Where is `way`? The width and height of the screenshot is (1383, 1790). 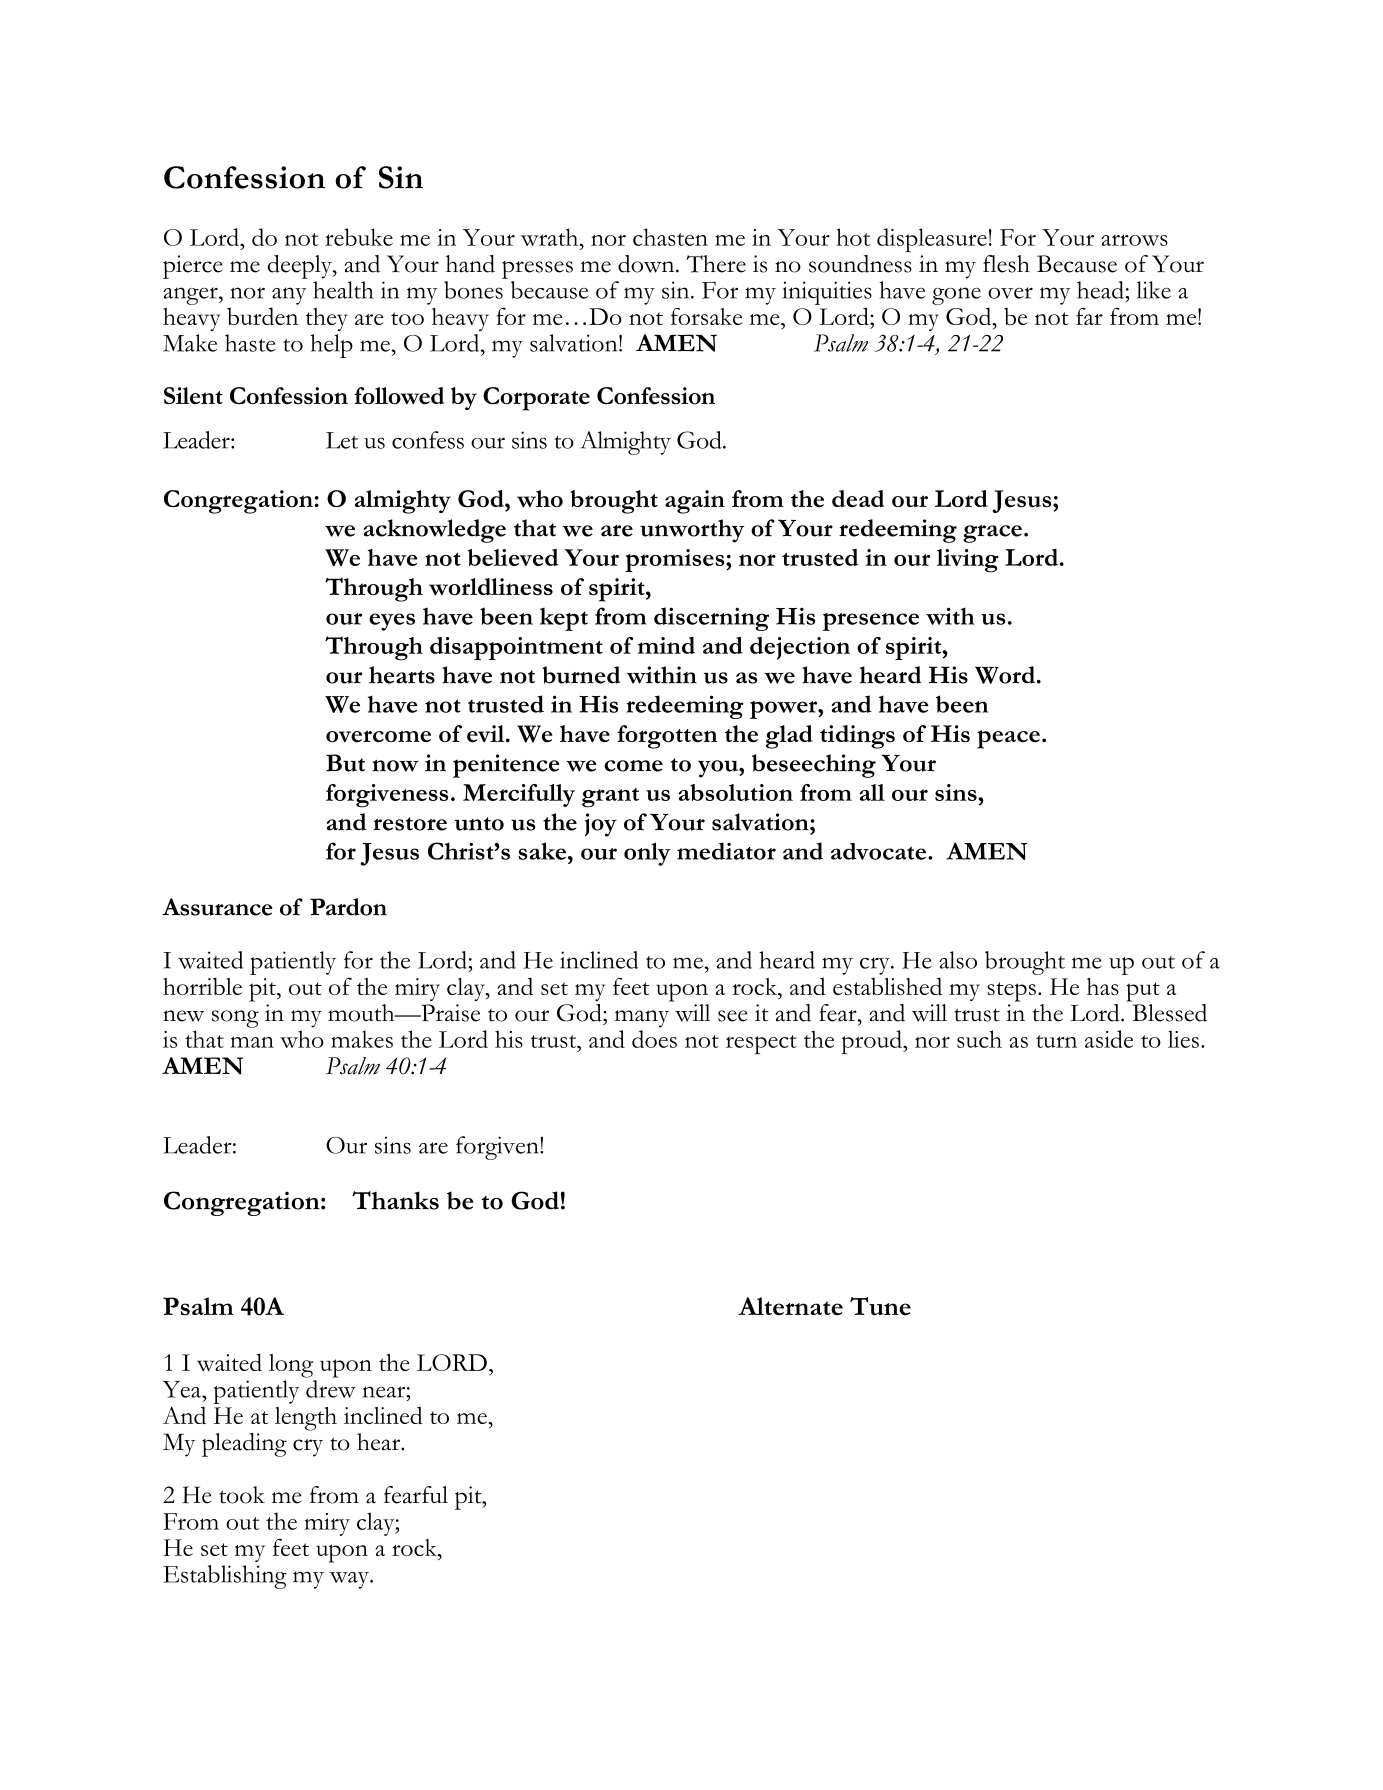
way is located at coordinates (351, 1580).
